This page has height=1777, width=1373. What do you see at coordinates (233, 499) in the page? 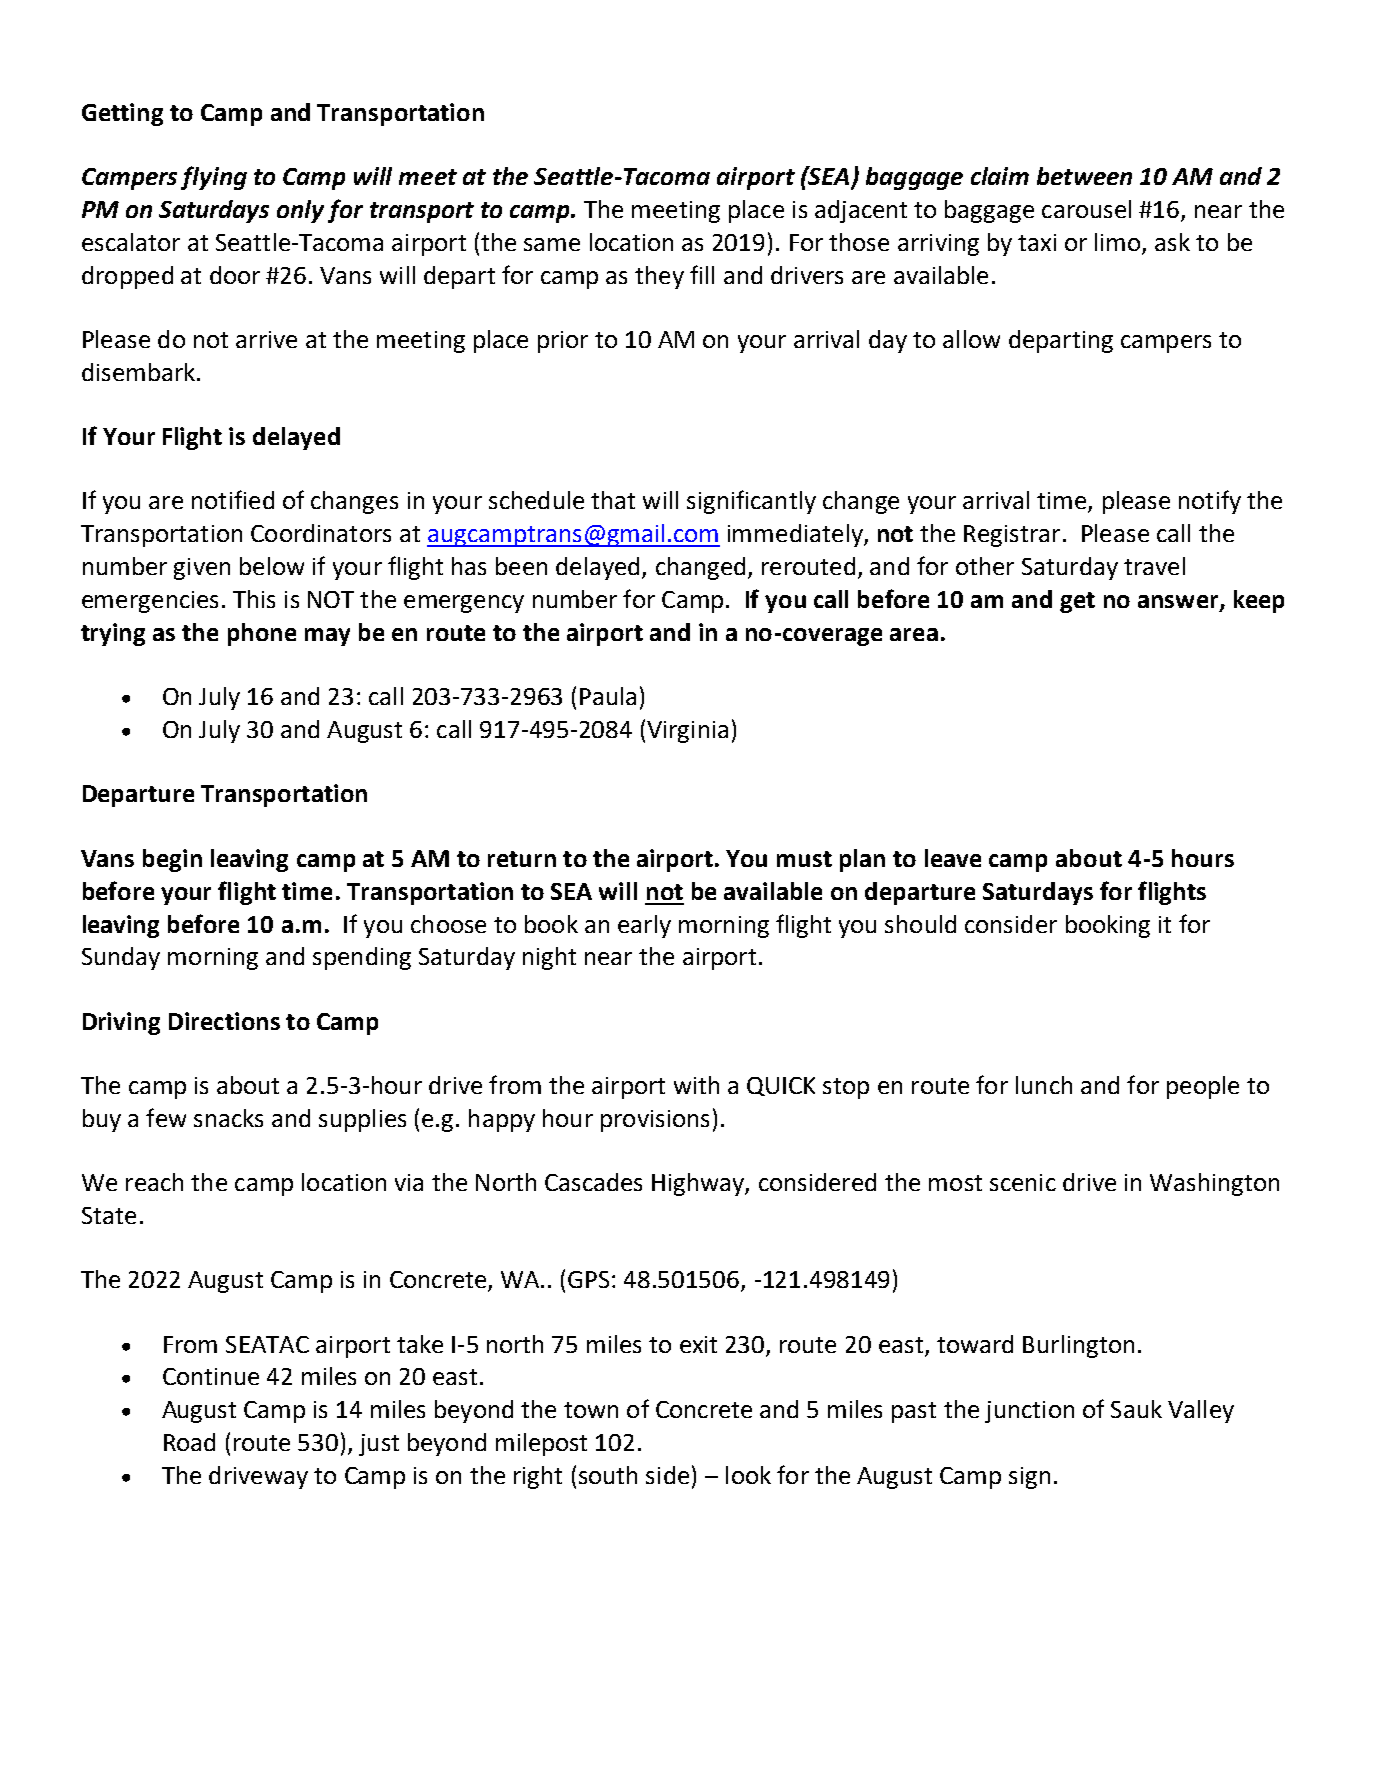
I see `notified` at bounding box center [233, 499].
